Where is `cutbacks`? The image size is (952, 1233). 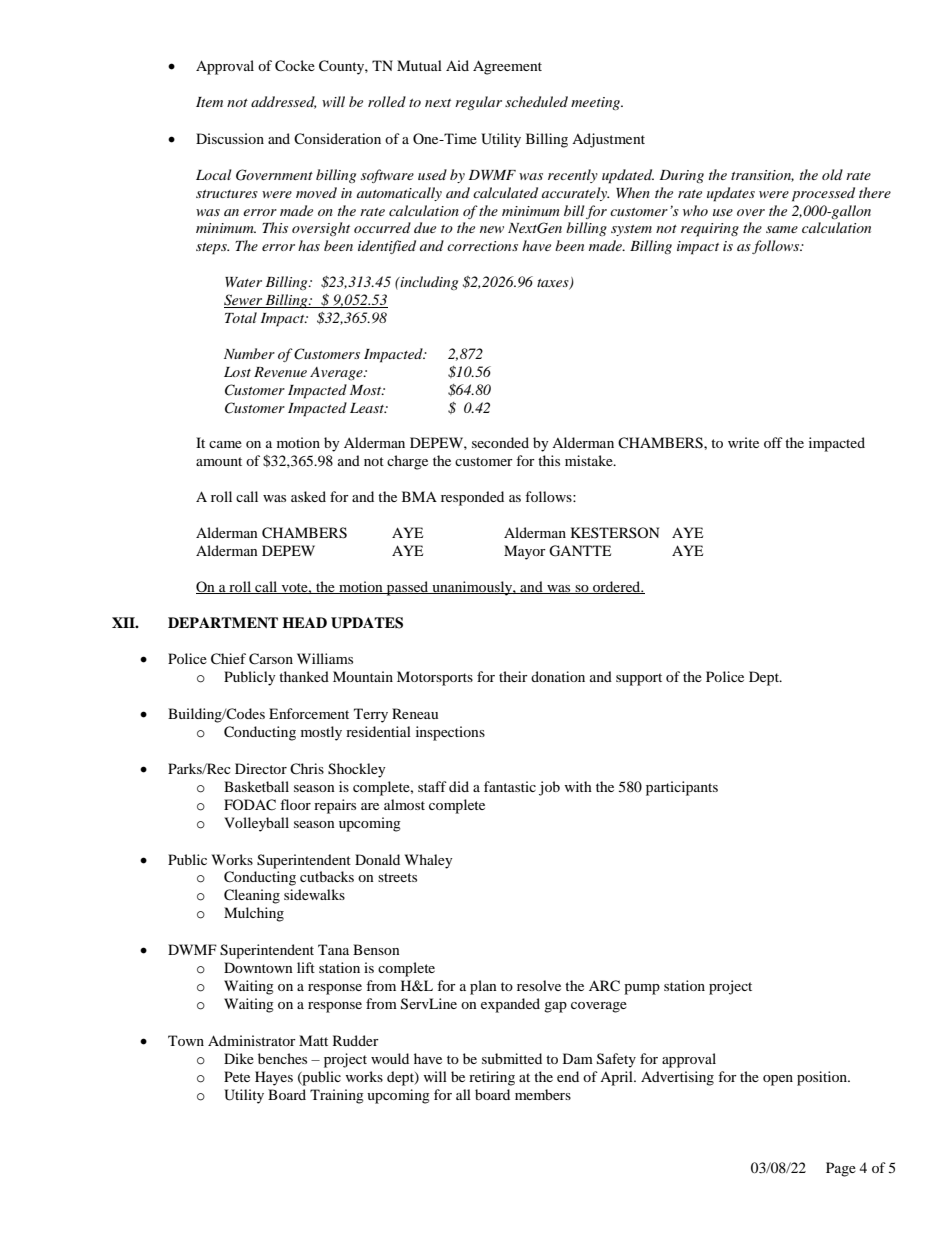
cutbacks is located at coordinates (327, 876).
